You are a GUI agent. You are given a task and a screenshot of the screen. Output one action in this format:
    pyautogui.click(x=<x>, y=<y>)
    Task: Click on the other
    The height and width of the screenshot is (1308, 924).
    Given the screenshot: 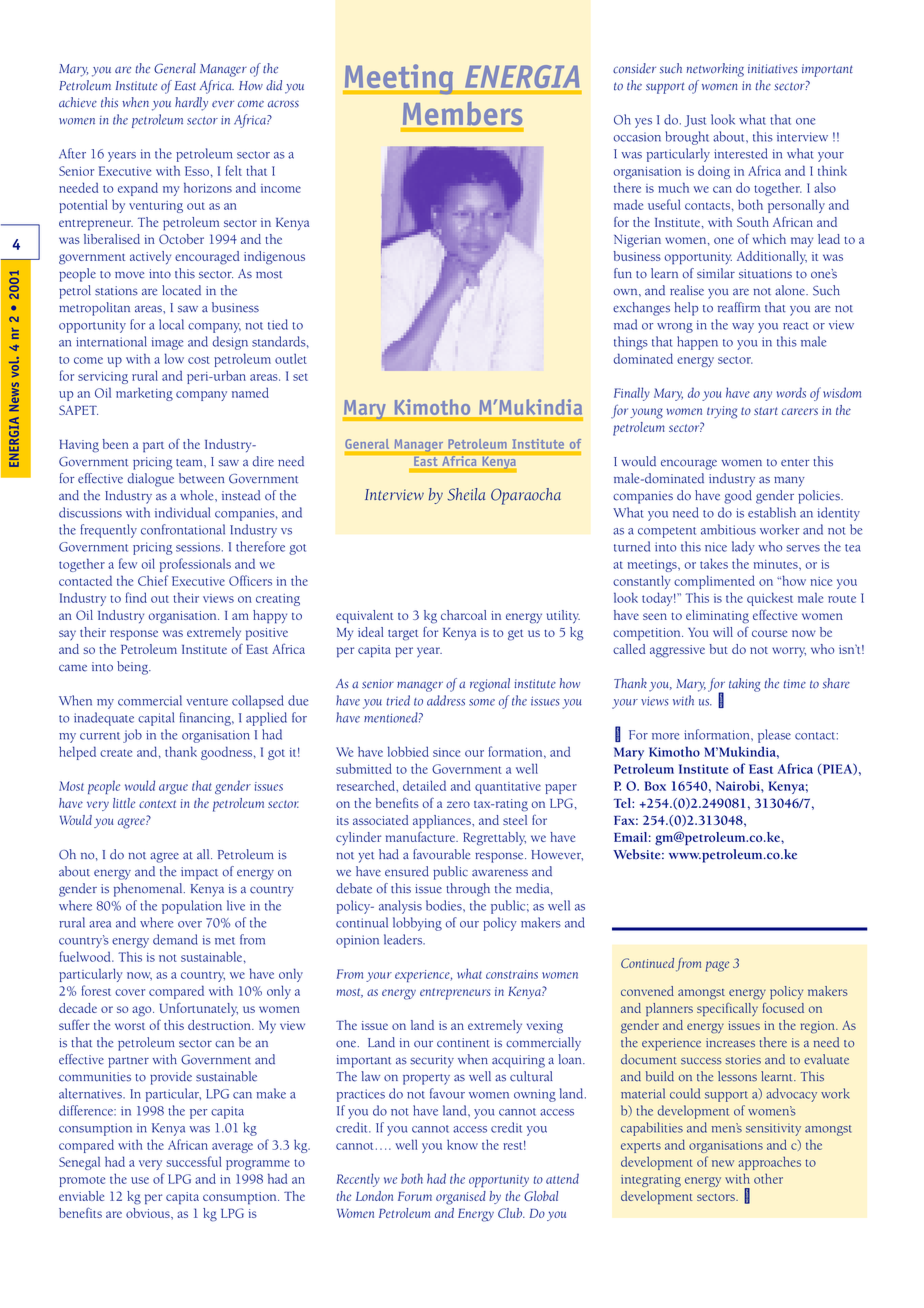 What is the action you would take?
    pyautogui.click(x=768, y=1179)
